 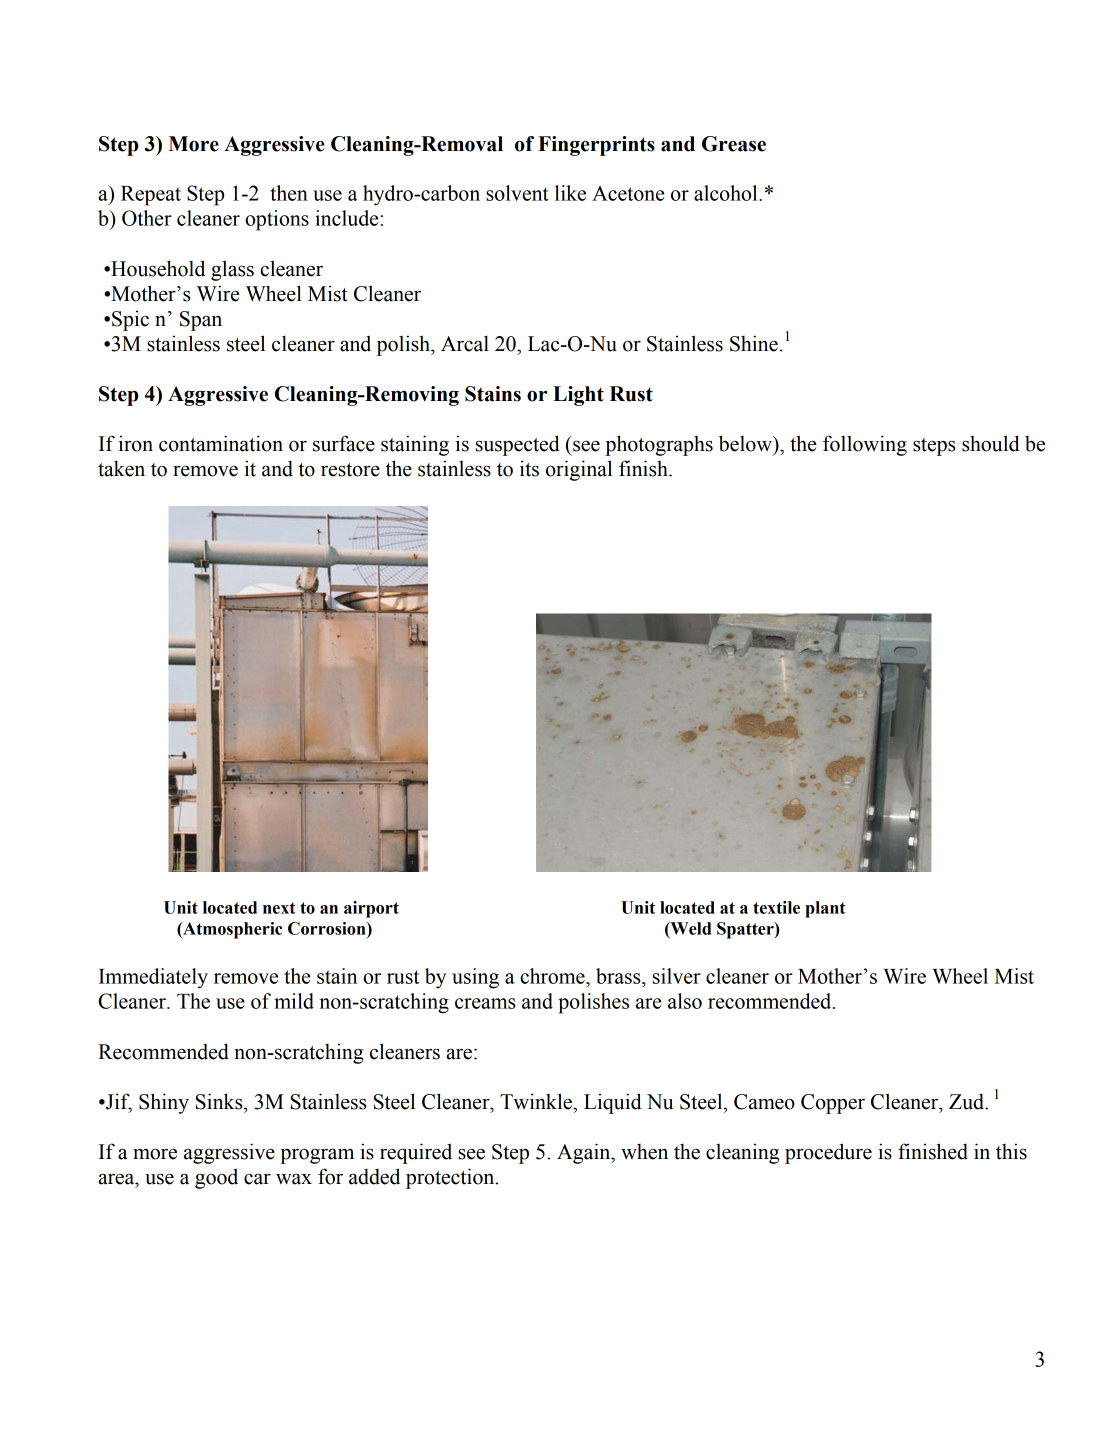 I want to click on like, so click(x=570, y=193).
